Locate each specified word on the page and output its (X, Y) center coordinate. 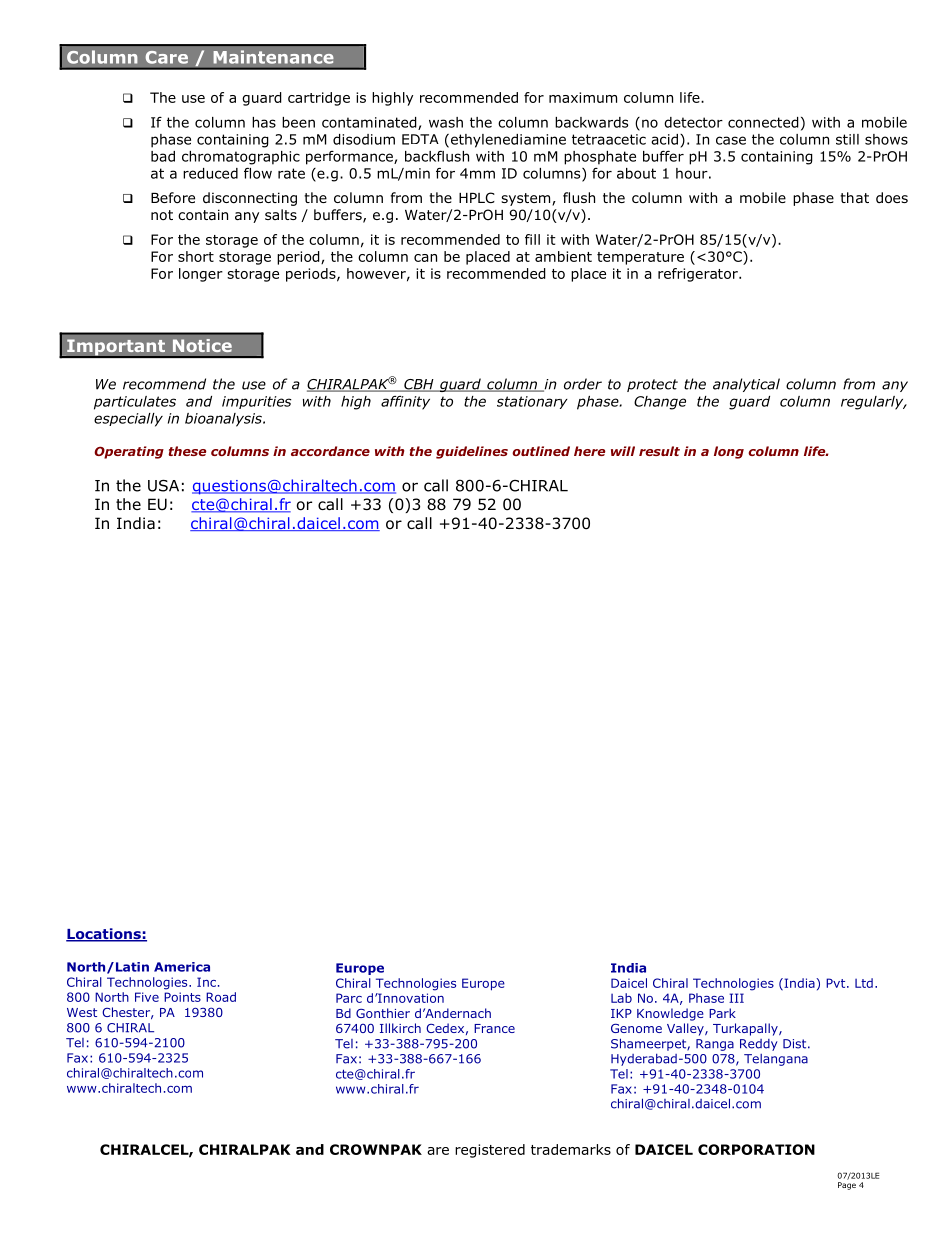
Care (166, 57)
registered (490, 1151)
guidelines (472, 452)
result (659, 451)
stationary (532, 402)
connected (763, 122)
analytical (746, 385)
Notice (202, 346)
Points (182, 997)
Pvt (837, 983)
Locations (104, 935)
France (494, 1028)
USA (163, 486)
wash (446, 122)
